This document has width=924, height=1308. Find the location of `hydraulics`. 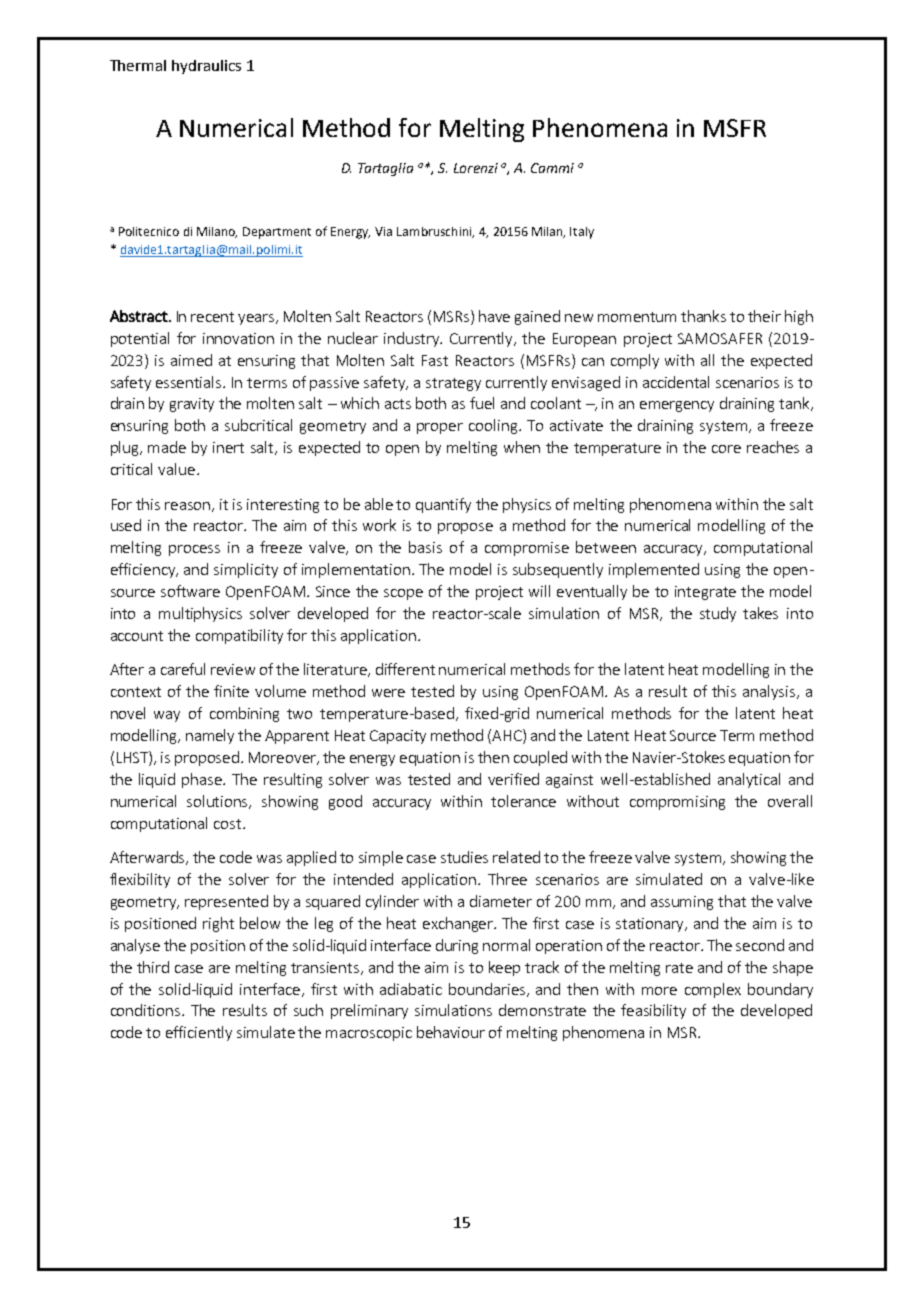

hydraulics is located at coordinates (206, 67).
